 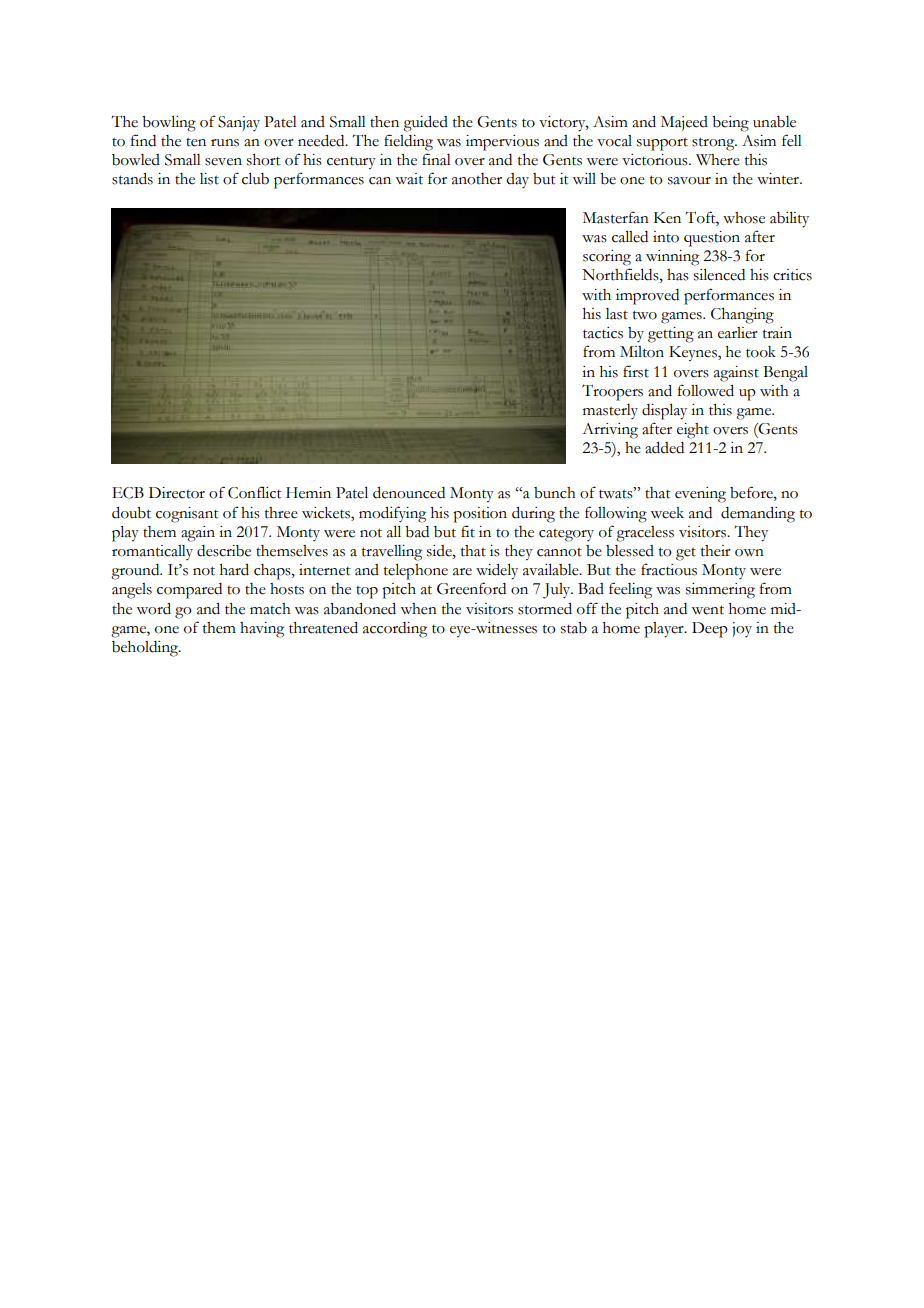 What do you see at coordinates (714, 144) in the screenshot?
I see `strong` at bounding box center [714, 144].
